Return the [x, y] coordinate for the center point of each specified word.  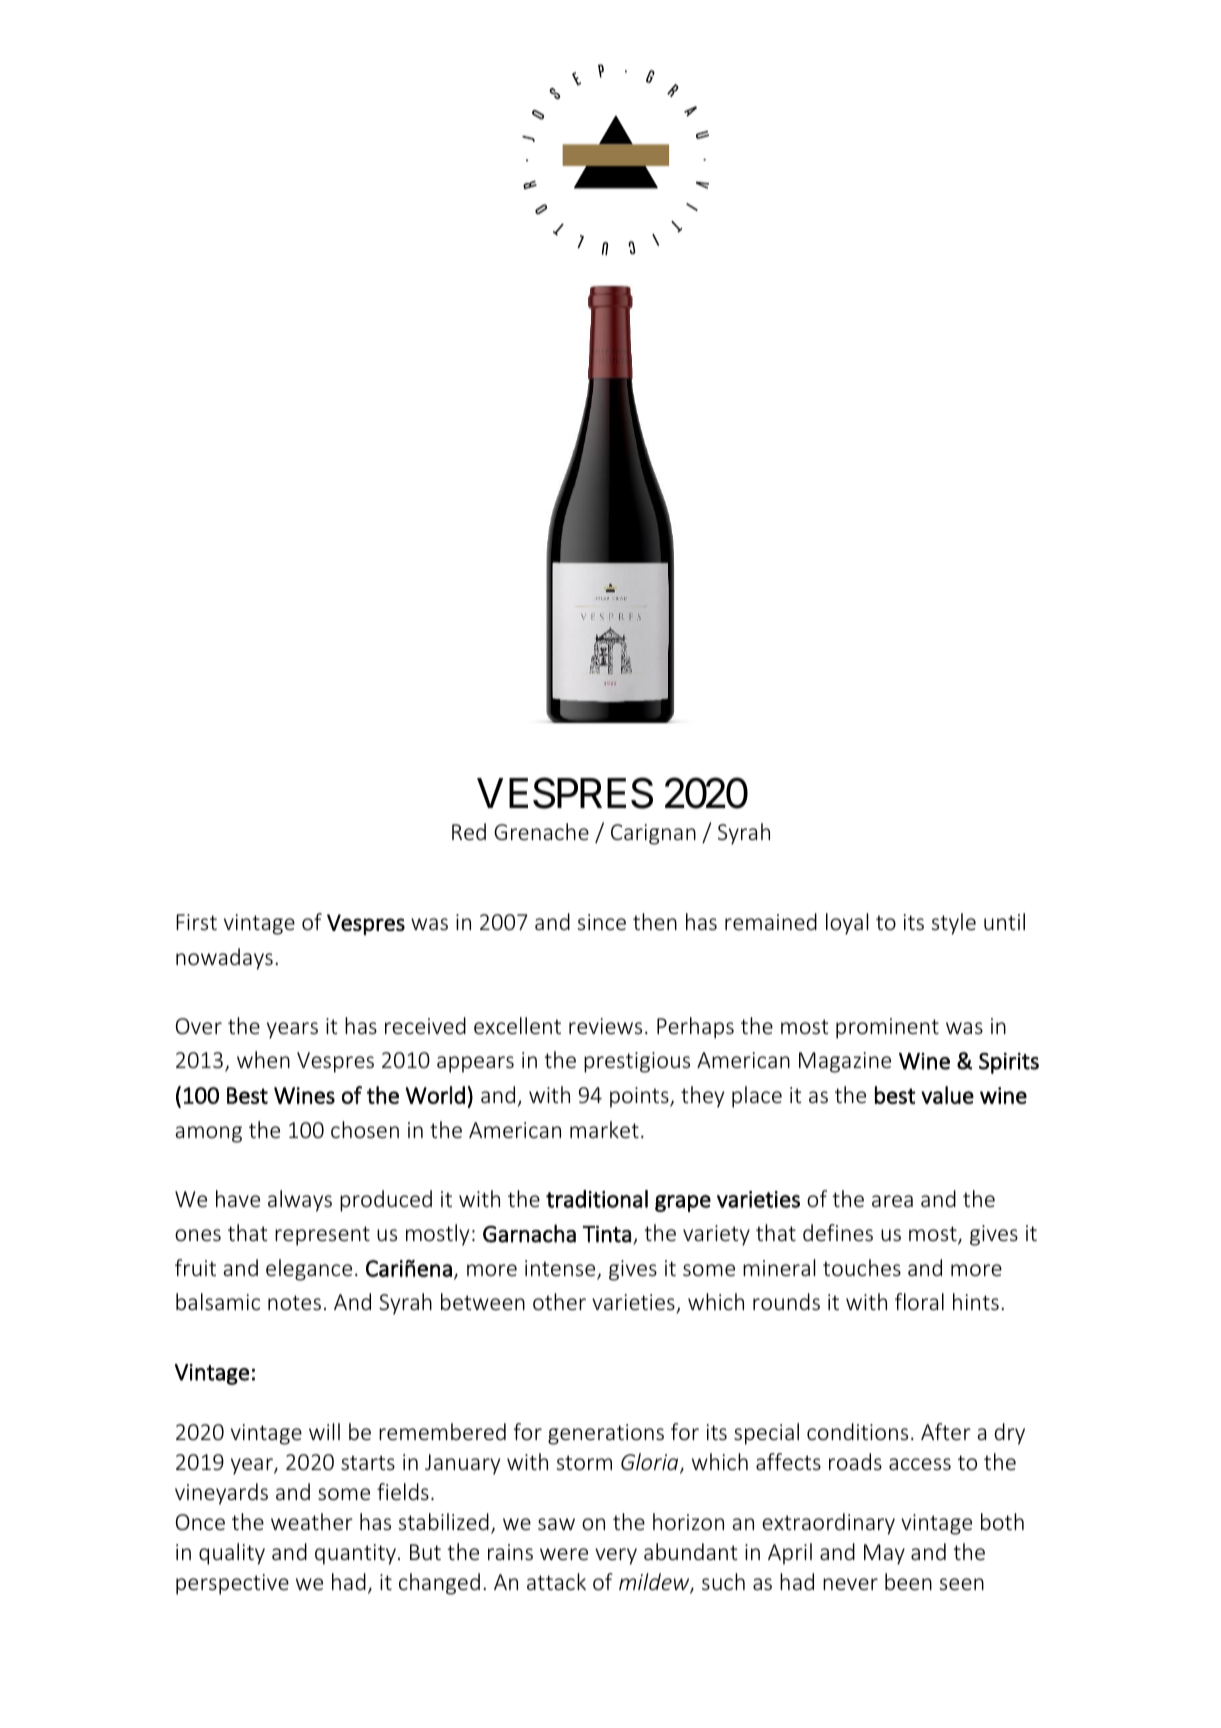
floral [919, 1301]
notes [294, 1302]
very [616, 1556]
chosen [365, 1129]
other [559, 1301]
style [953, 924]
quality [232, 1554]
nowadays [224, 959]
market [604, 1129]
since [601, 922]
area [892, 1201]
